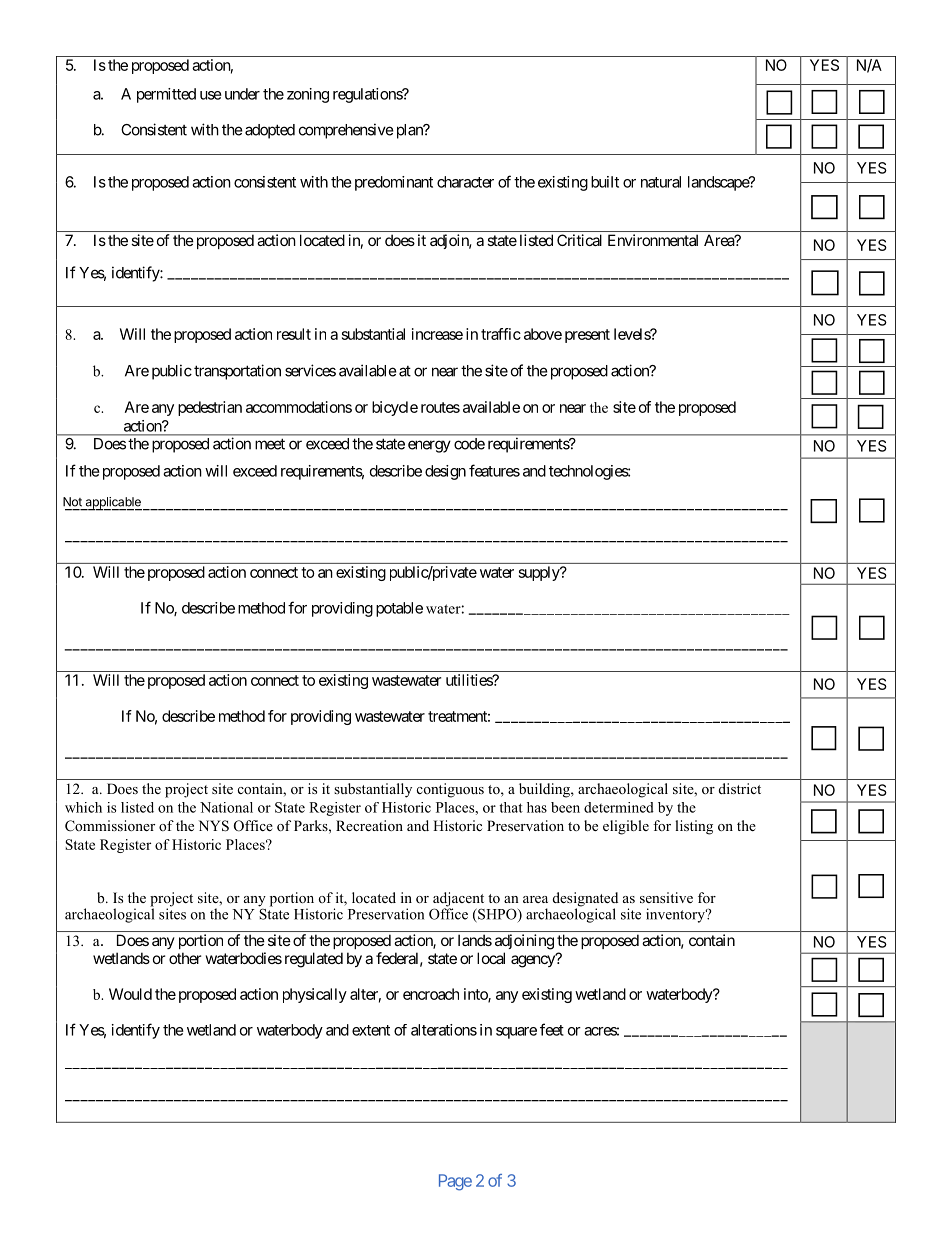 Image resolution: width=952 pixels, height=1233 pixels. Describe the element at coordinates (185, 958) in the image. I see `other` at that location.
